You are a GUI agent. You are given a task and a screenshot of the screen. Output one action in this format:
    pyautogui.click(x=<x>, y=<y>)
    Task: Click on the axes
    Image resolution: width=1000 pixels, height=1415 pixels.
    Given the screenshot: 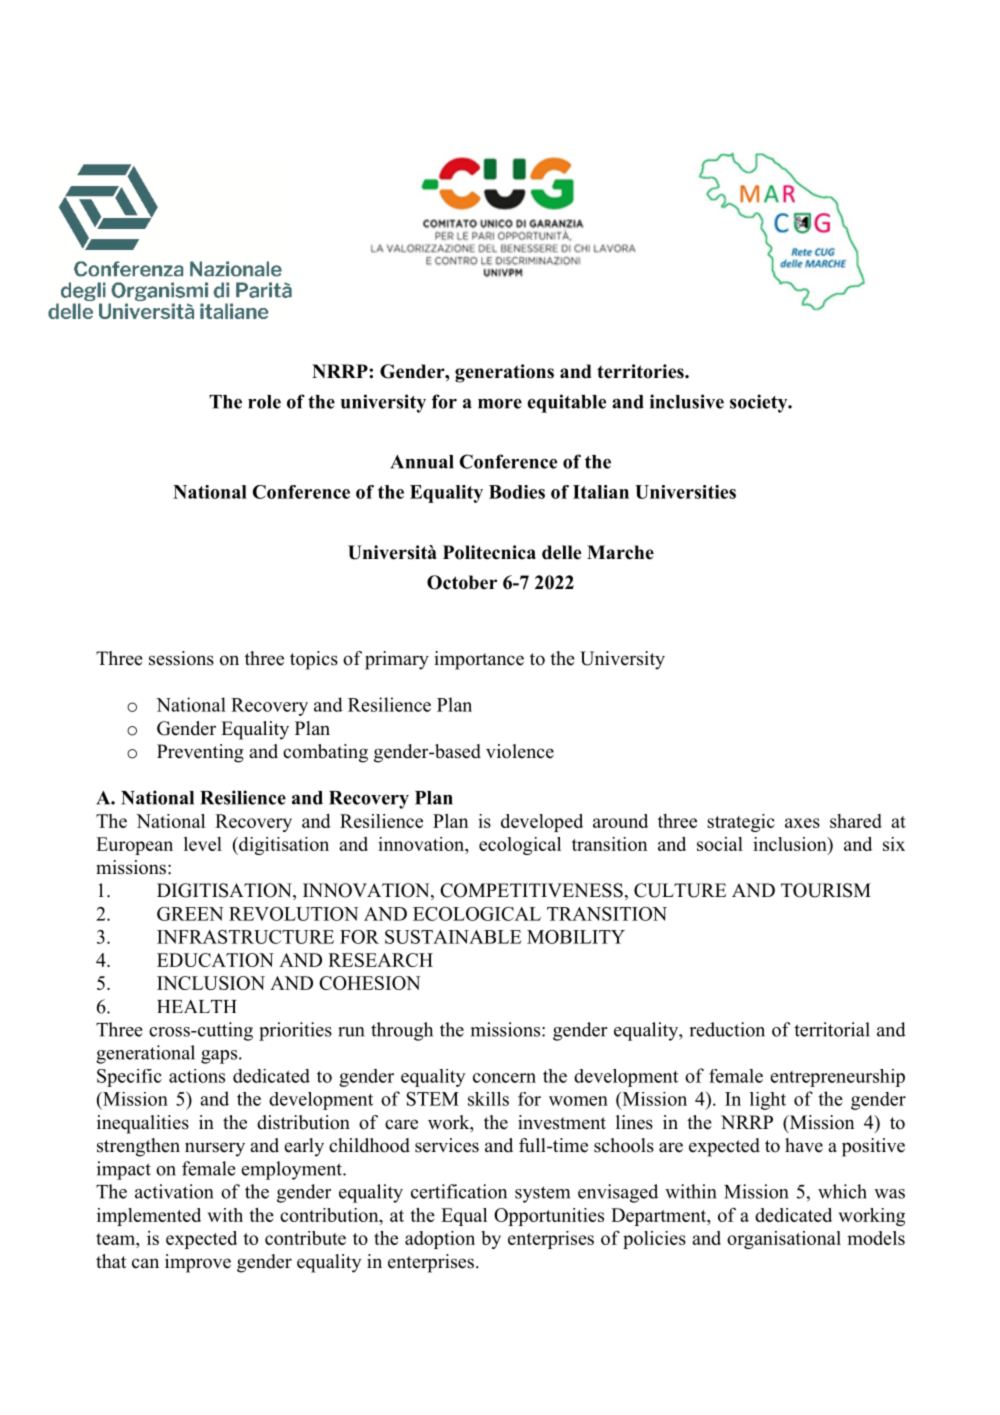 What is the action you would take?
    pyautogui.click(x=802, y=823)
